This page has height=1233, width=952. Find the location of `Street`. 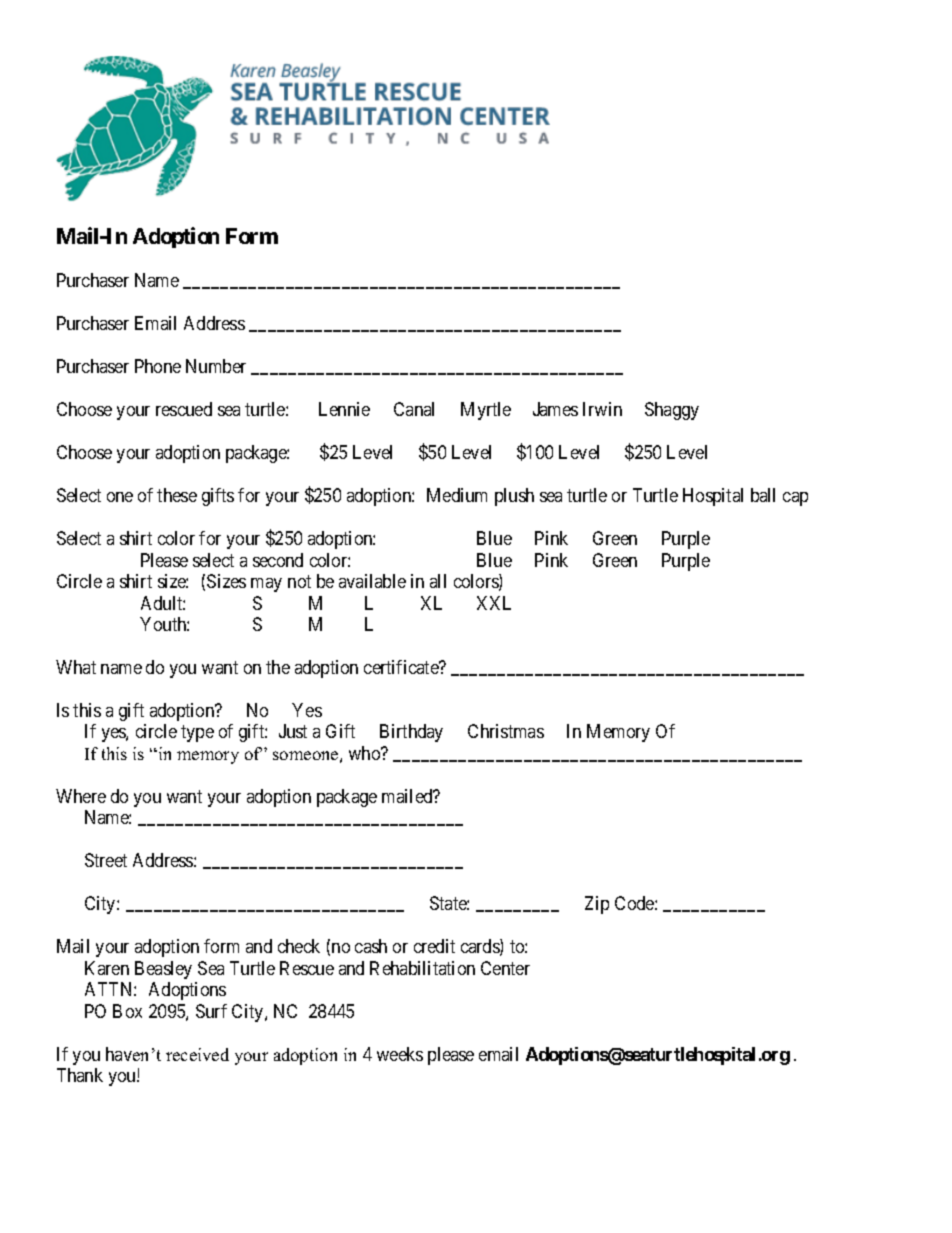

Street is located at coordinates (106, 860).
